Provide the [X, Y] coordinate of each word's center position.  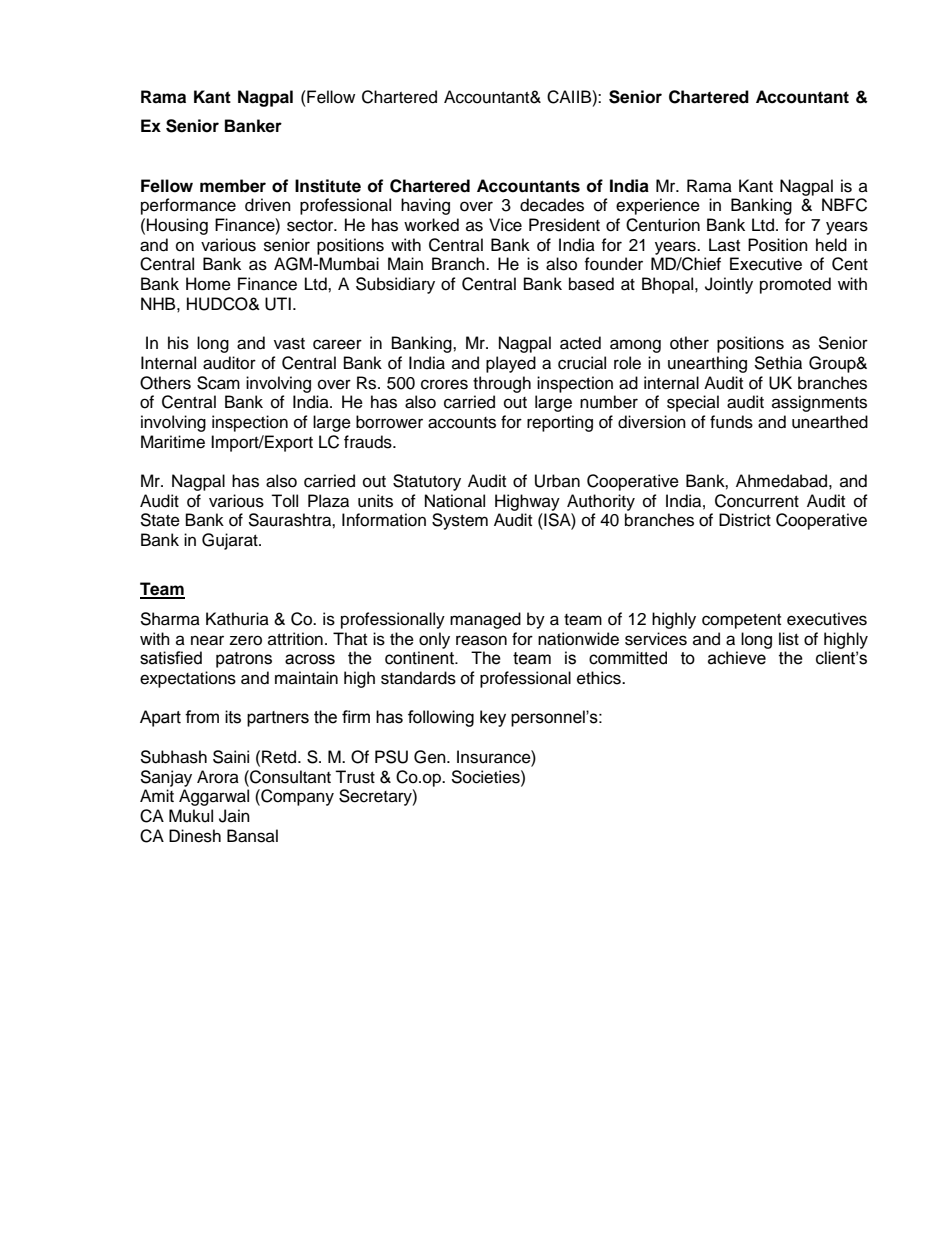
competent [741, 621]
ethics [600, 678]
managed [485, 620]
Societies [486, 777]
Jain [234, 816]
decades [552, 205]
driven [268, 205]
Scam [218, 383]
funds [731, 422]
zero [245, 640]
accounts [462, 423]
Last [724, 245]
